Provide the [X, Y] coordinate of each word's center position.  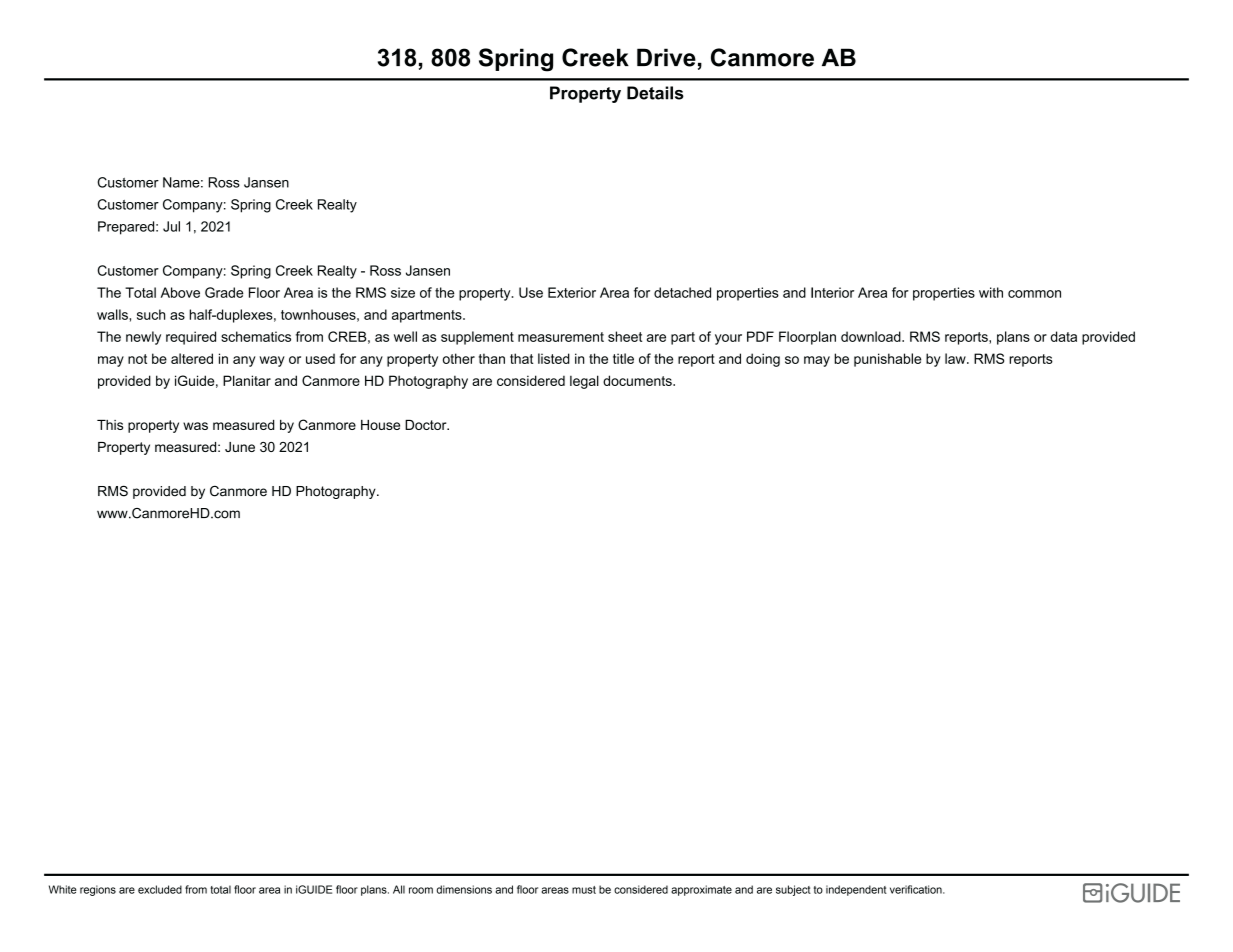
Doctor [427, 425]
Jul [171, 226]
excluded [160, 889]
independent [856, 890]
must [584, 890]
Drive [666, 57]
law [956, 358]
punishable [887, 360]
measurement [561, 337]
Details [655, 93]
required [191, 338]
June [240, 447]
